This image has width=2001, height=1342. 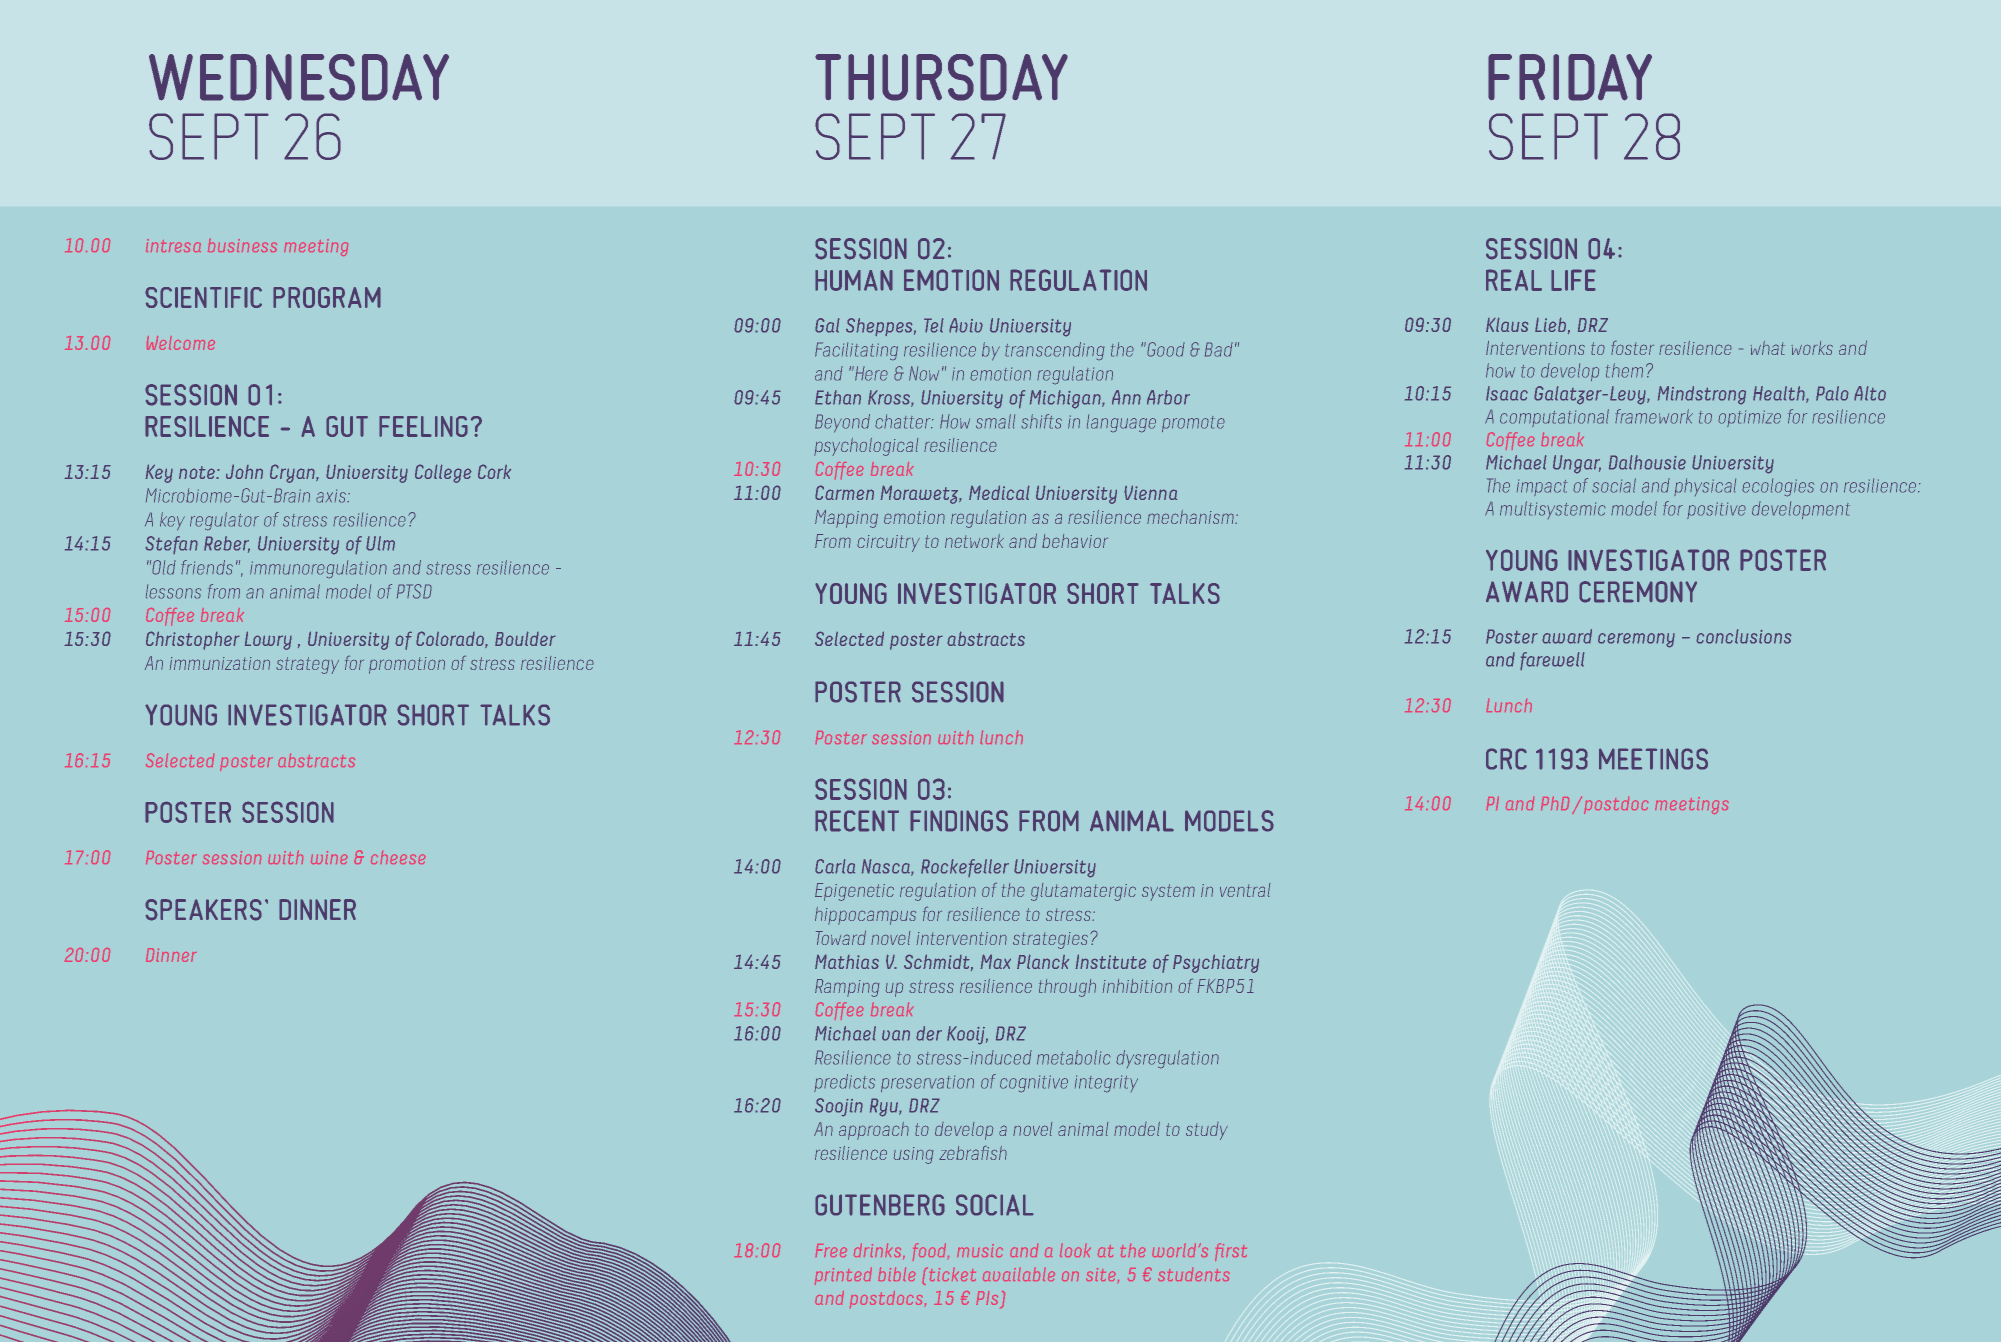 What do you see at coordinates (980, 1250) in the image?
I see `music` at bounding box center [980, 1250].
